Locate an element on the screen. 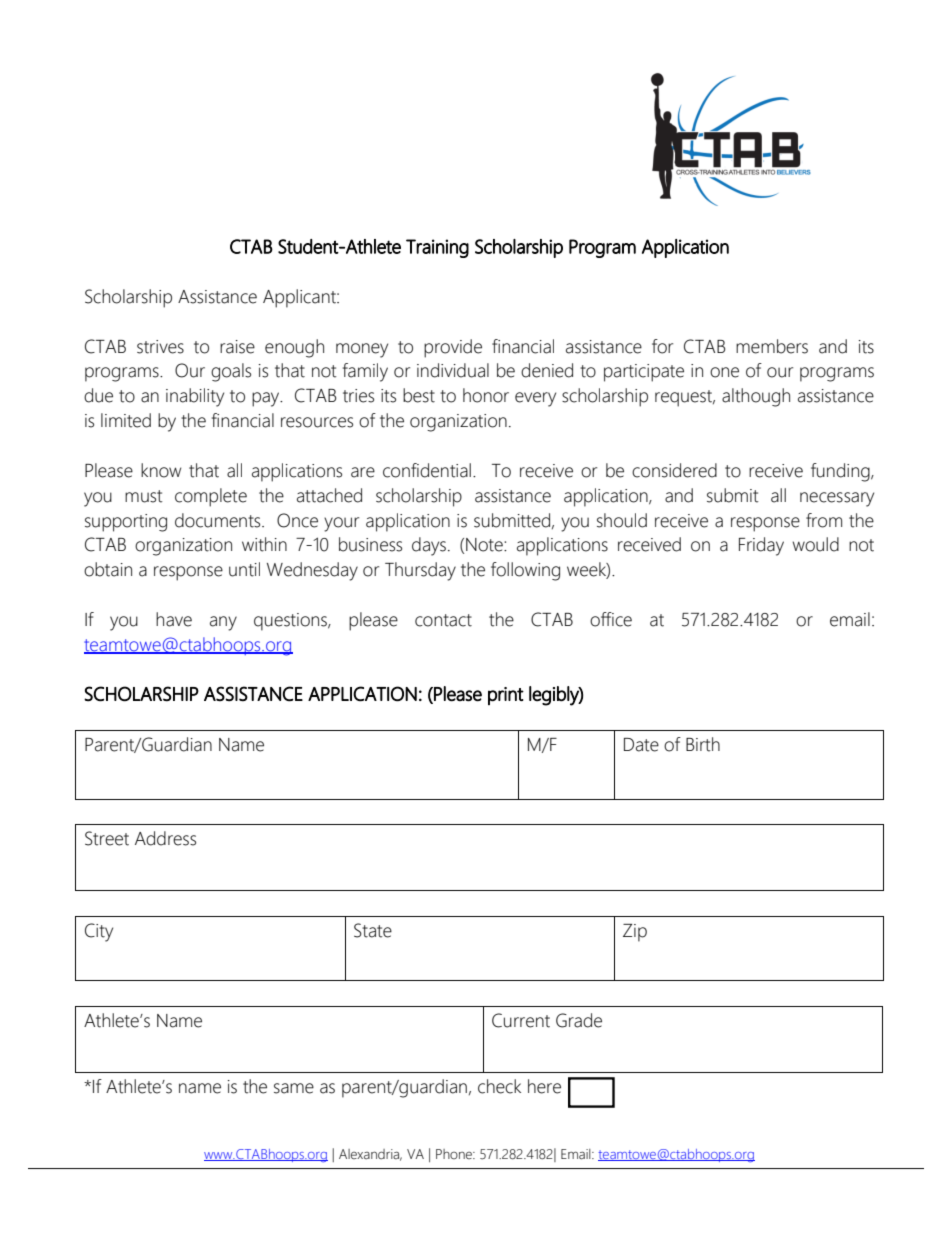 This screenshot has width=952, height=1233. Birth is located at coordinates (703, 744).
